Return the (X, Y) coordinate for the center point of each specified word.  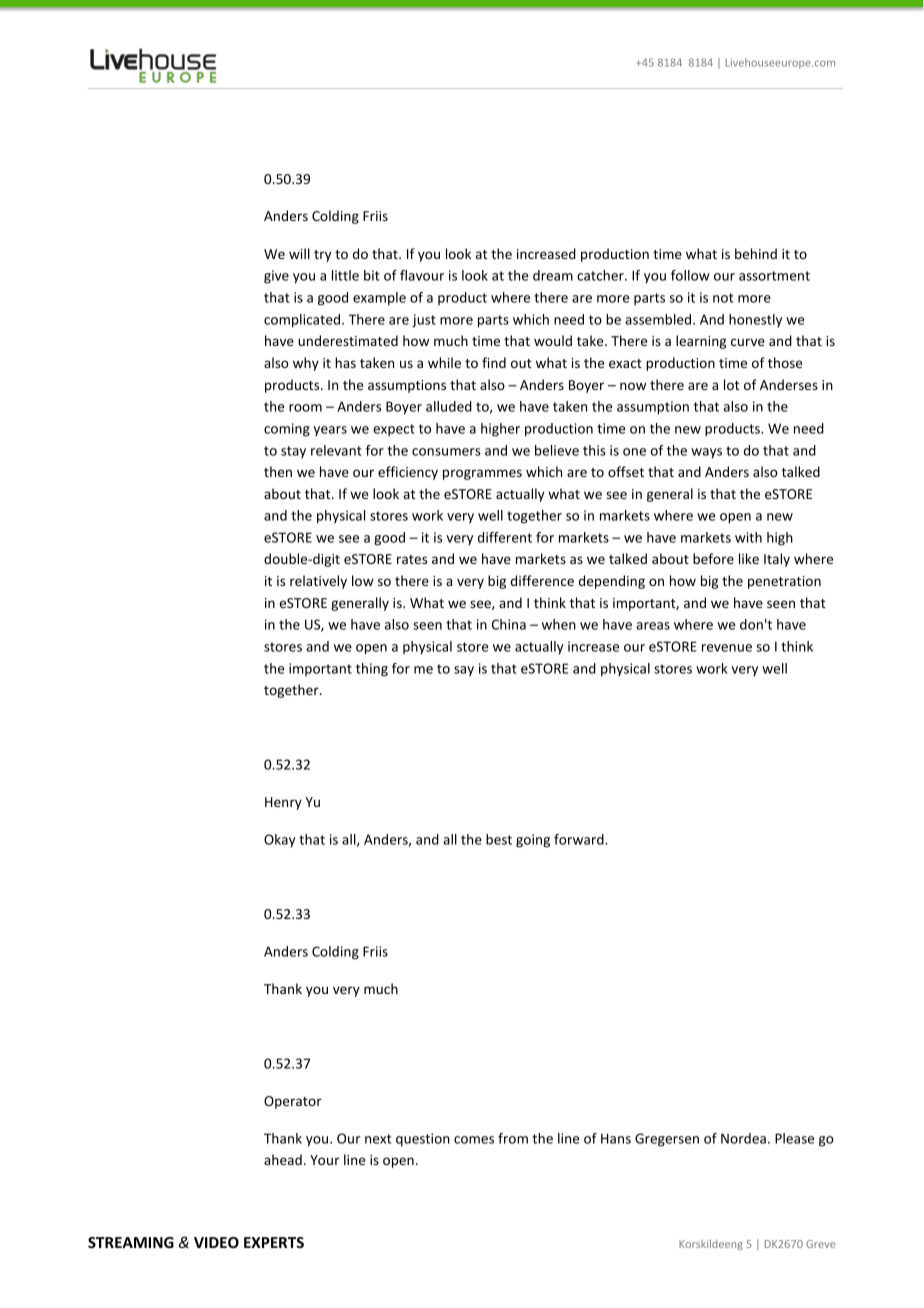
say (464, 671)
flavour (422, 275)
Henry (283, 803)
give (276, 277)
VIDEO (216, 1242)
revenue (727, 648)
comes (474, 1140)
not (723, 298)
